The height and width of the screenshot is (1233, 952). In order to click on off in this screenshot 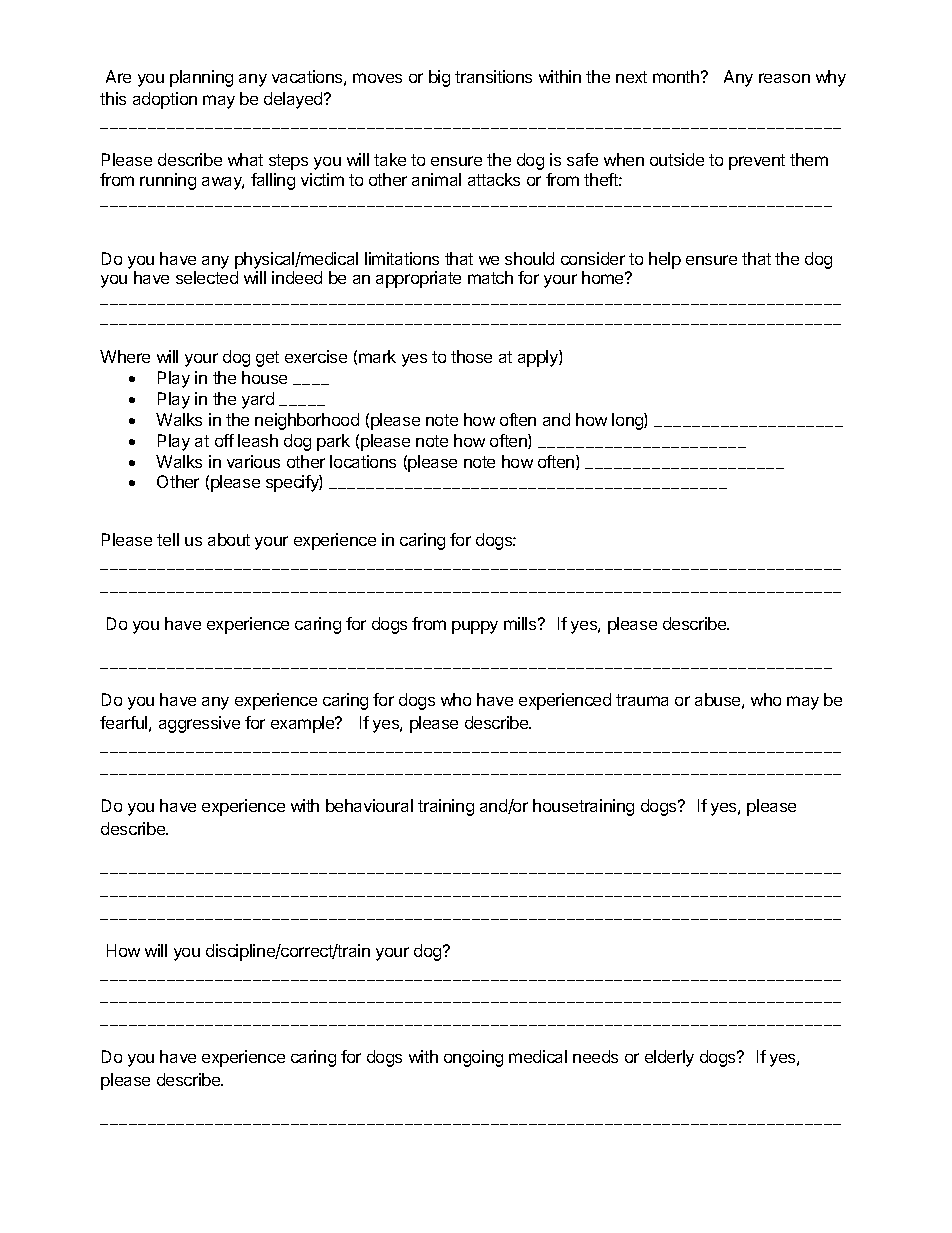, I will do `click(224, 440)`.
